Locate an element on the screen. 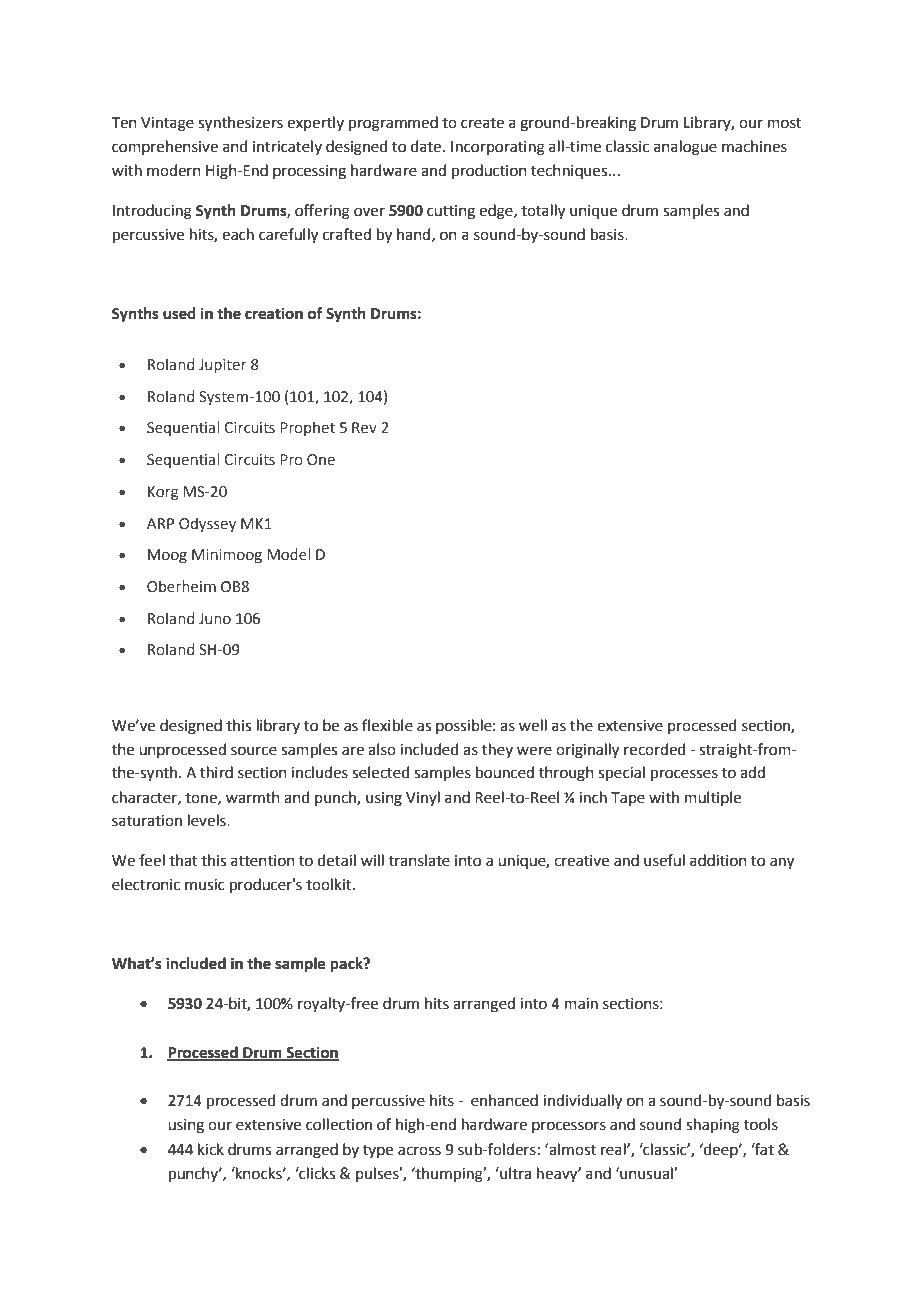 This screenshot has width=924, height=1308. across is located at coordinates (419, 1151).
